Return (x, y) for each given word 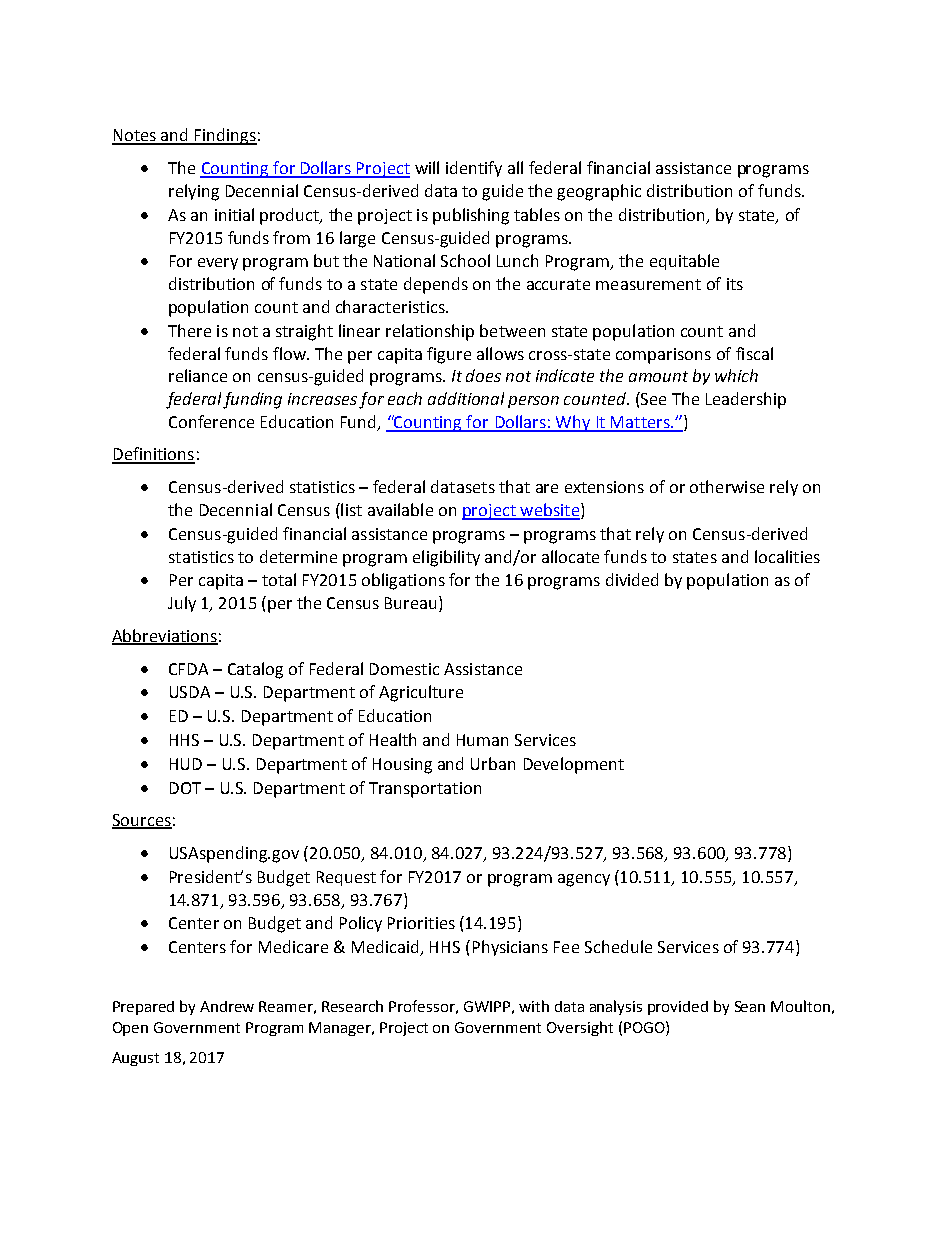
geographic (599, 192)
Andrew (227, 1006)
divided (632, 579)
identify (474, 169)
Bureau (410, 603)
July (182, 604)
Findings (225, 136)
